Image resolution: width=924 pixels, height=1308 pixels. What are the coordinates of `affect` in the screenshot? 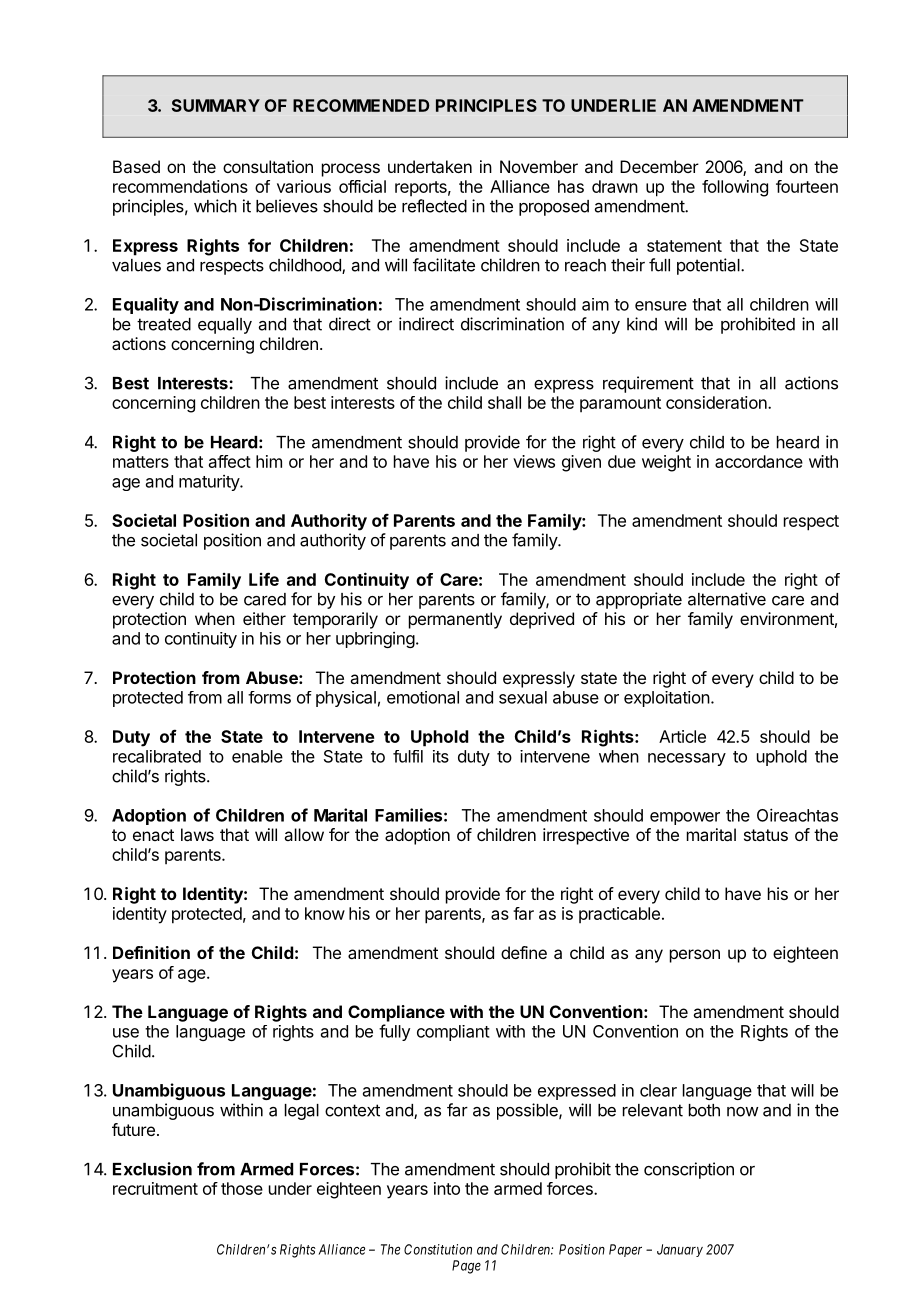 It's located at (230, 461).
